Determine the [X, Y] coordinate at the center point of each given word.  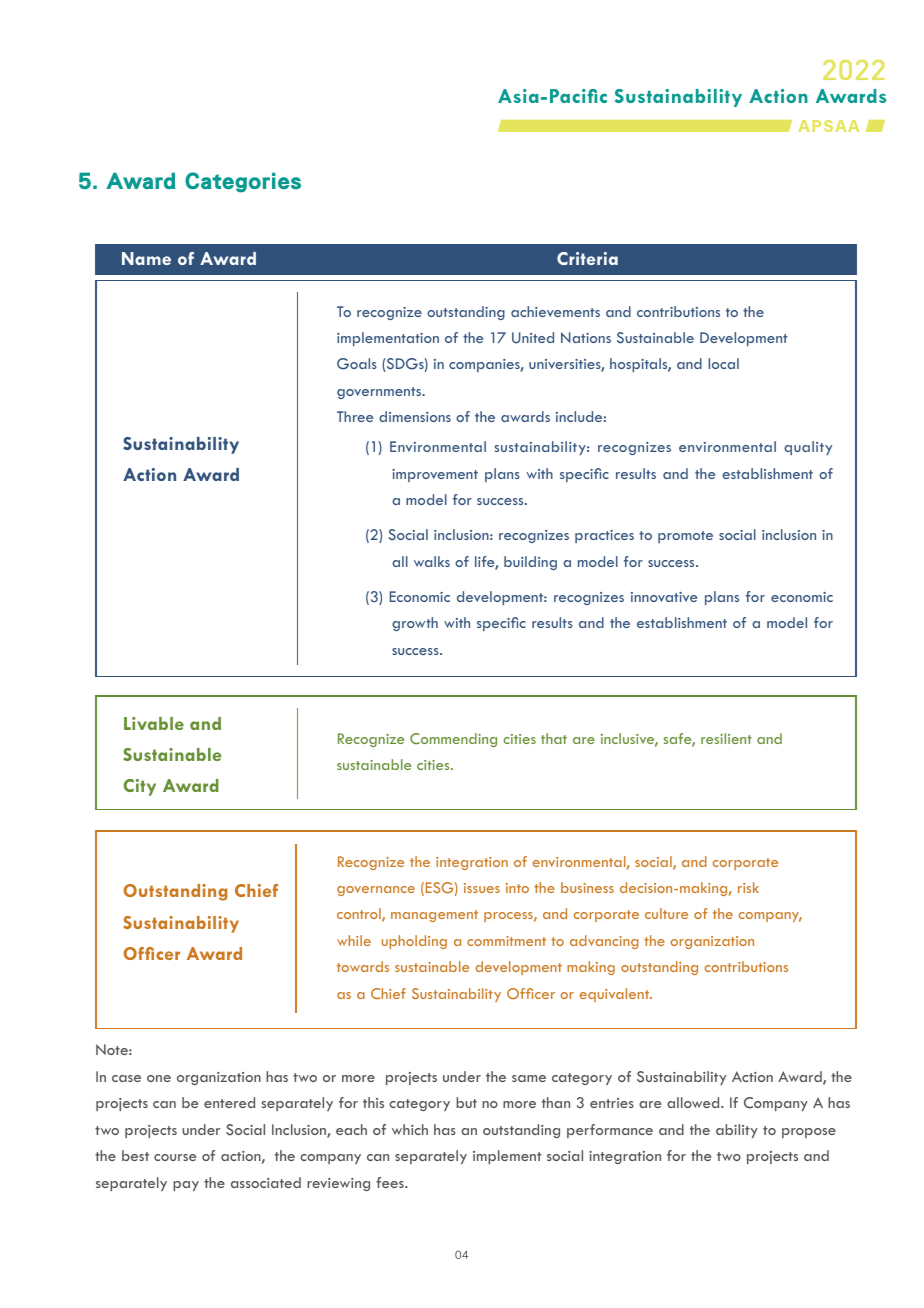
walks [432, 561]
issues [482, 888]
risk [748, 887]
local [723, 363]
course [175, 1157]
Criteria [587, 258]
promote [685, 537]
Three [355, 416]
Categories [243, 182]
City [140, 787]
